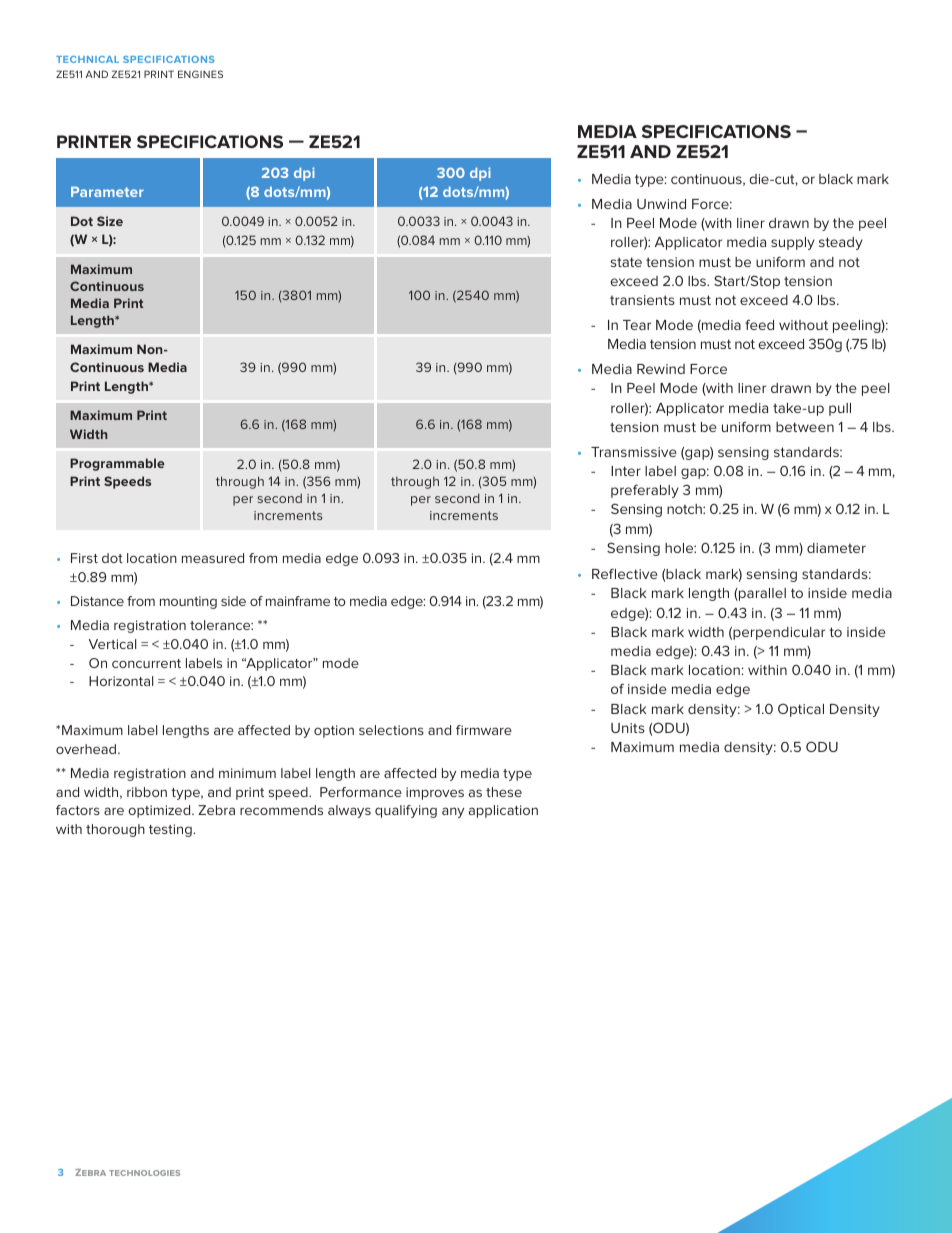 This document has height=1233, width=952. I want to click on ENGINES, so click(200, 74).
